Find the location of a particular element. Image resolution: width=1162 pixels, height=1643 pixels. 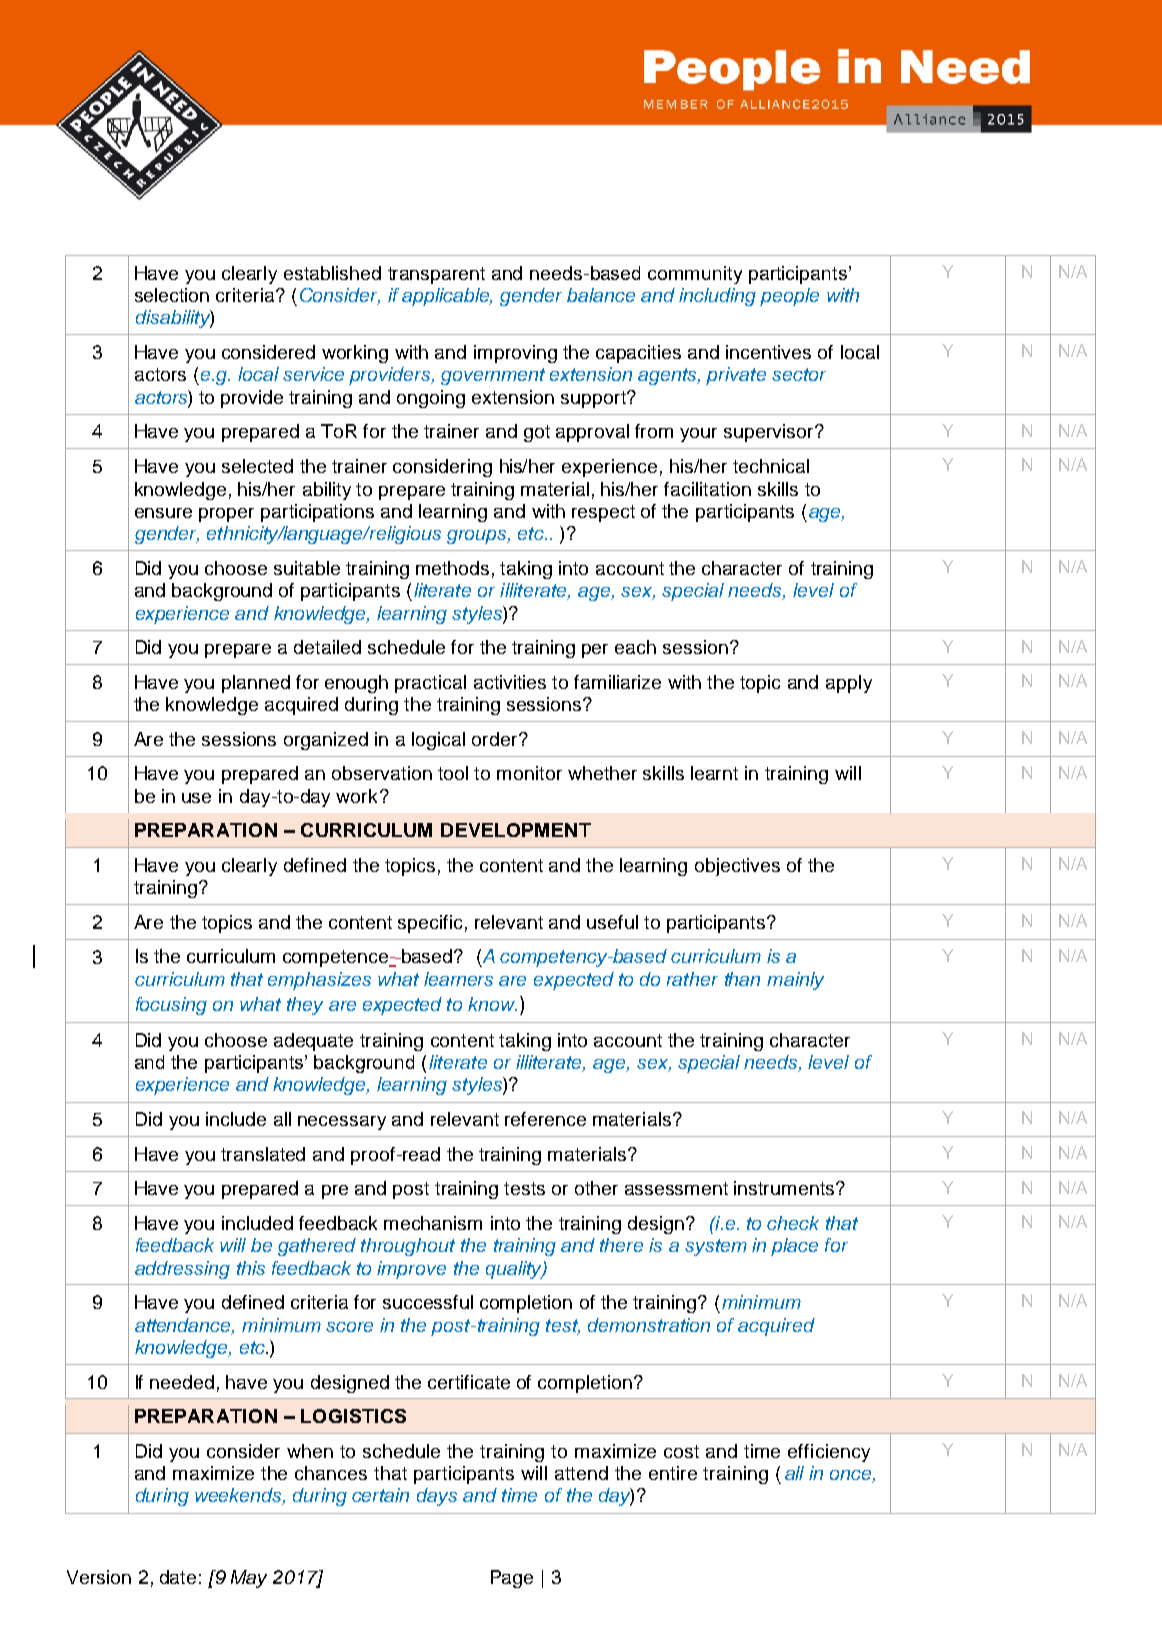

people is located at coordinates (789, 297).
